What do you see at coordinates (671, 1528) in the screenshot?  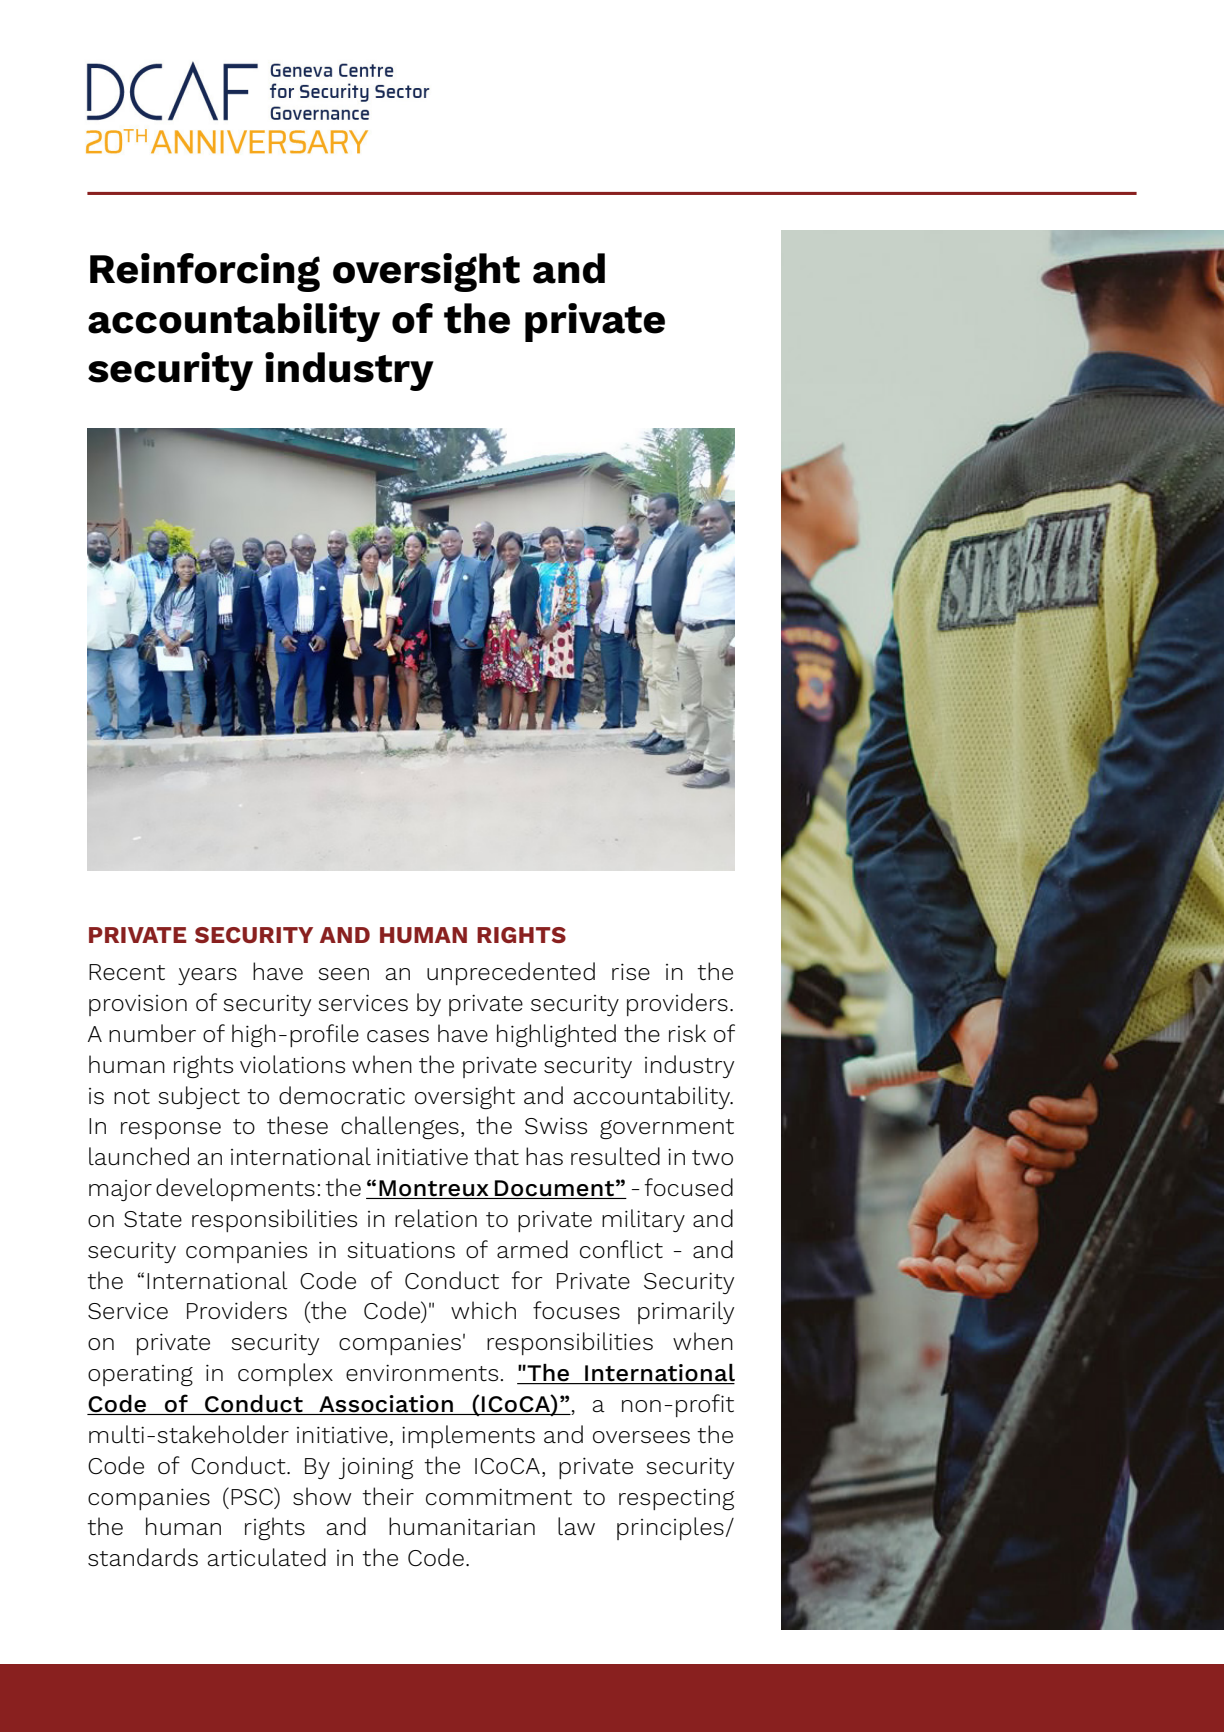 I see `principles` at bounding box center [671, 1528].
